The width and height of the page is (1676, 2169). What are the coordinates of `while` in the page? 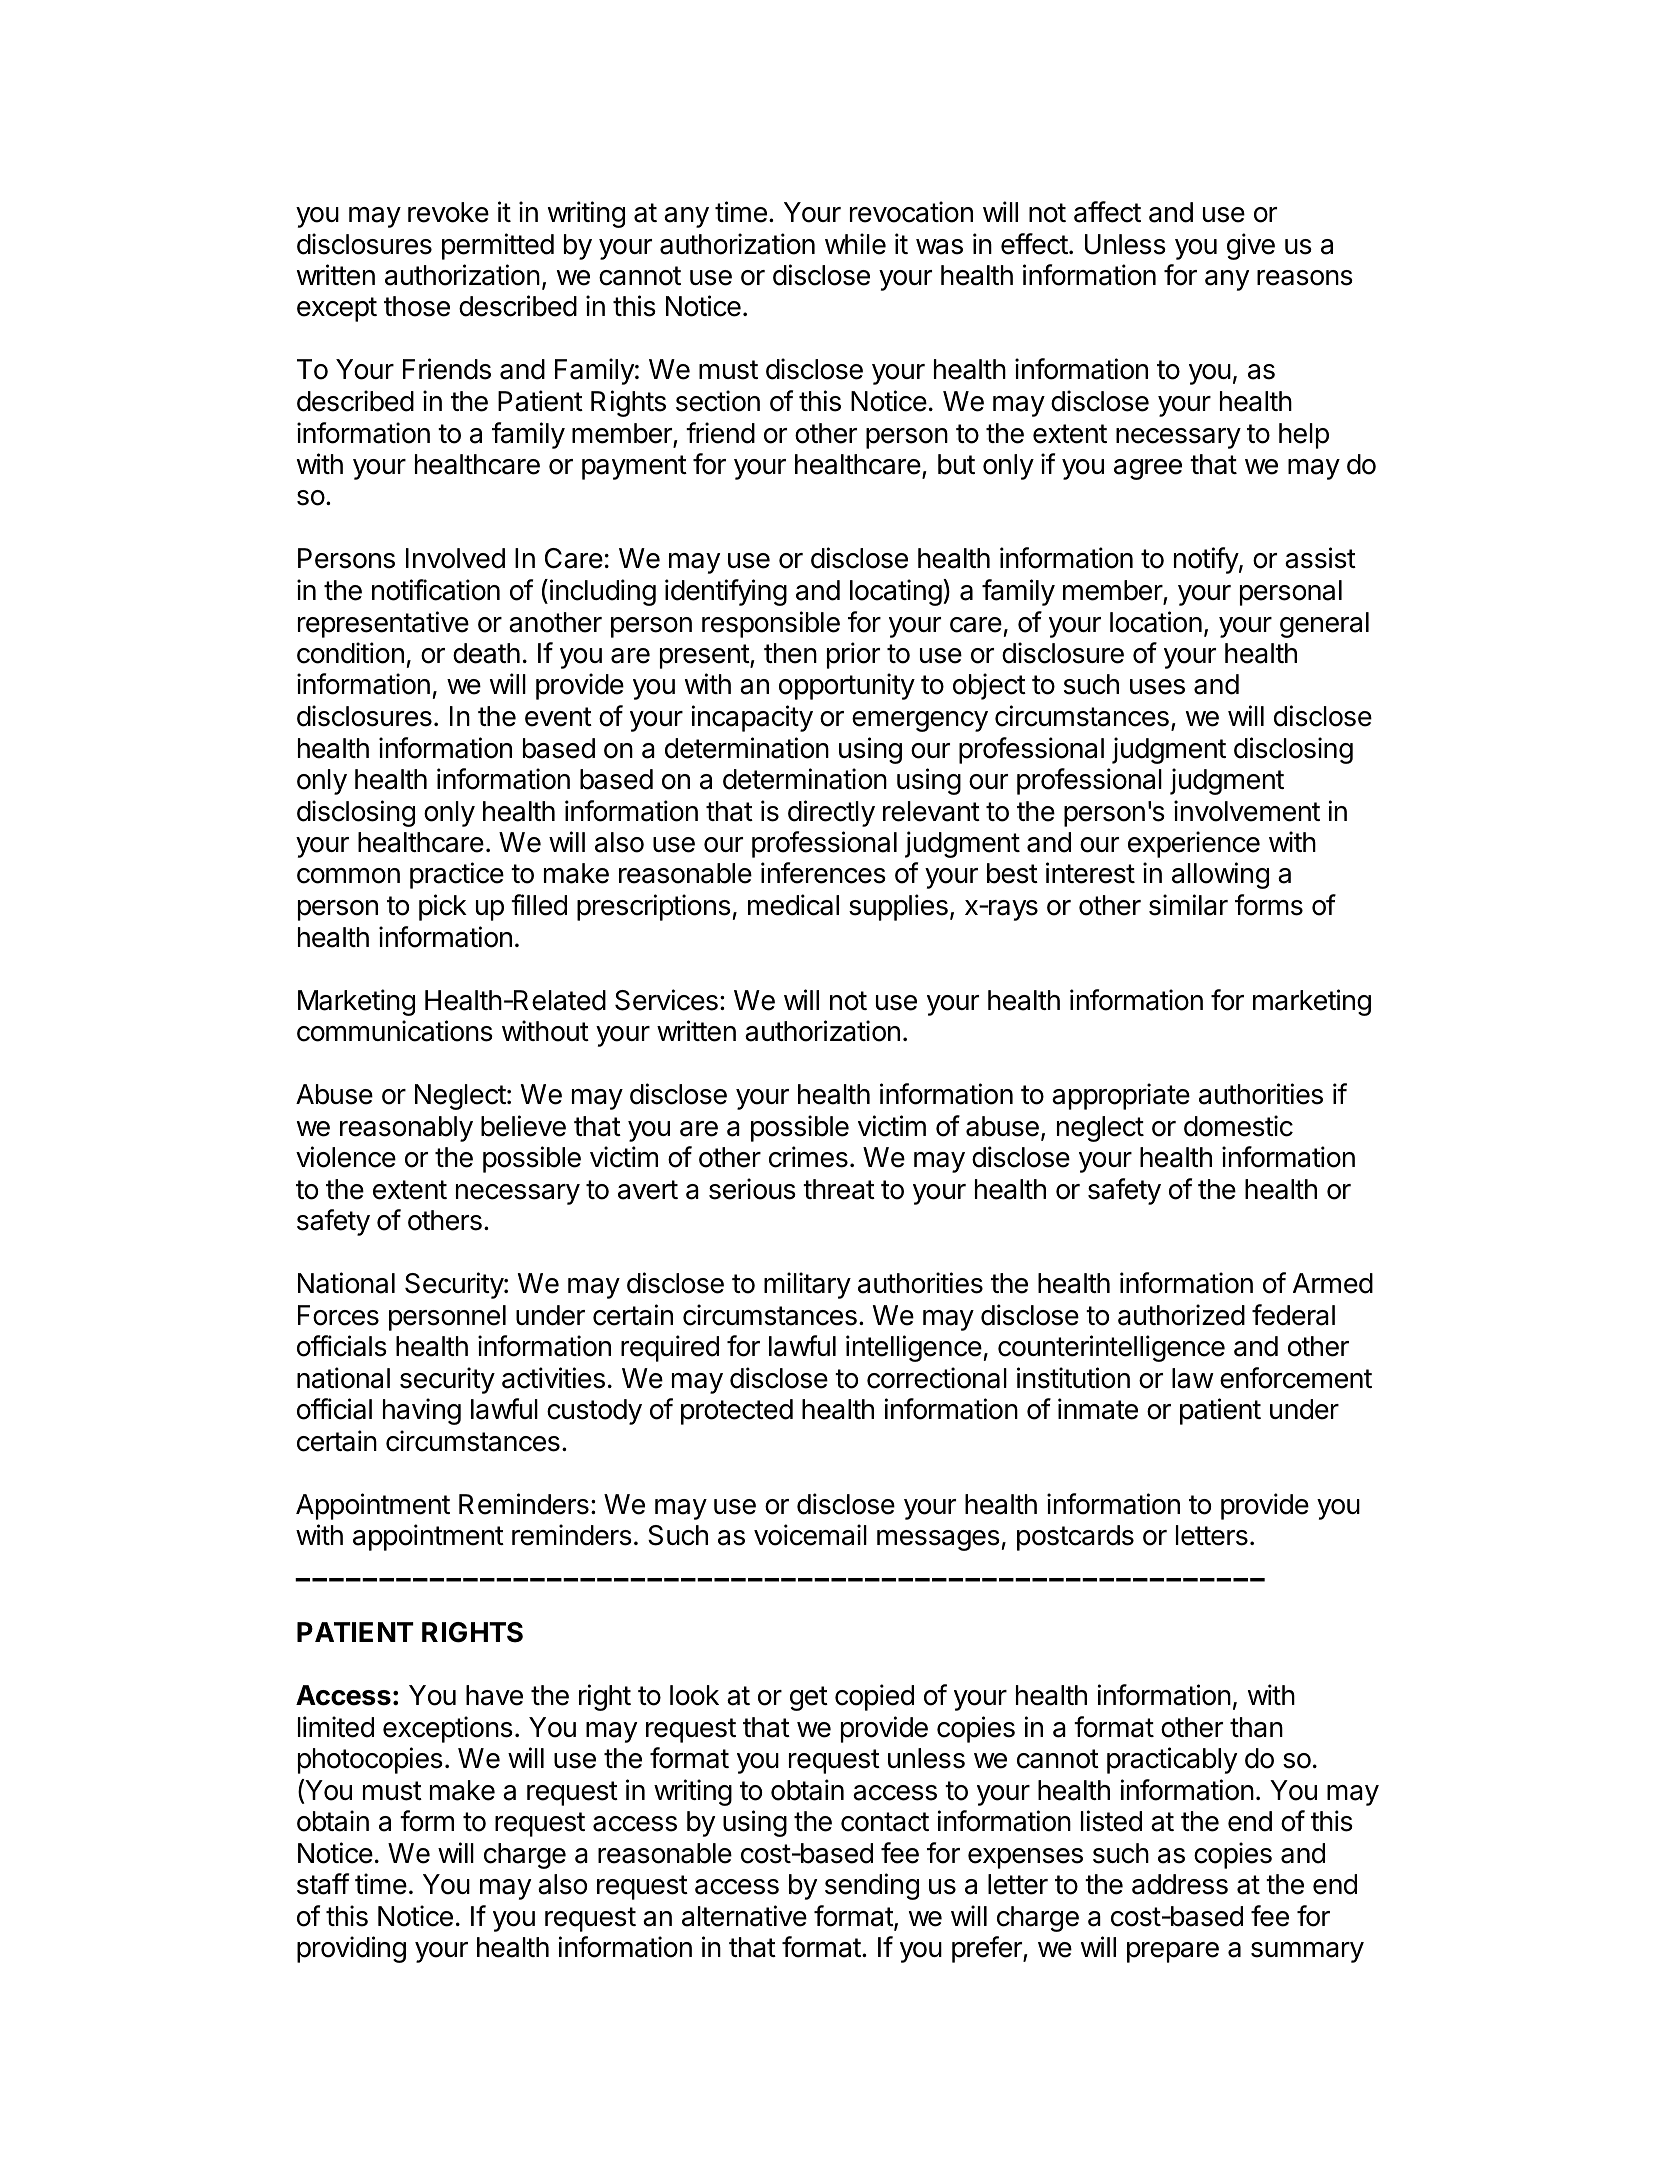 It's located at (855, 244).
